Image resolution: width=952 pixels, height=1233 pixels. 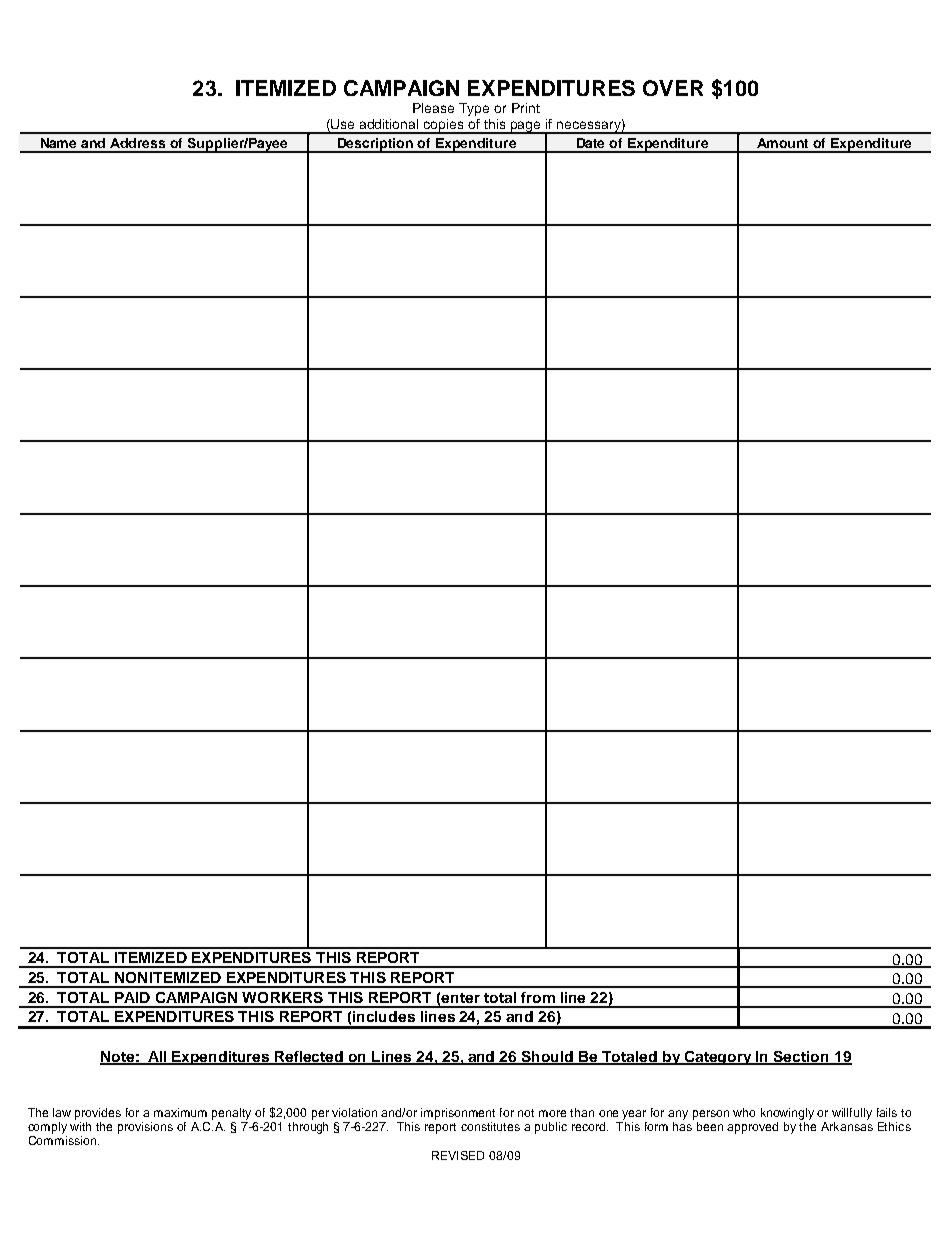 What do you see at coordinates (376, 145) in the screenshot?
I see `Description` at bounding box center [376, 145].
